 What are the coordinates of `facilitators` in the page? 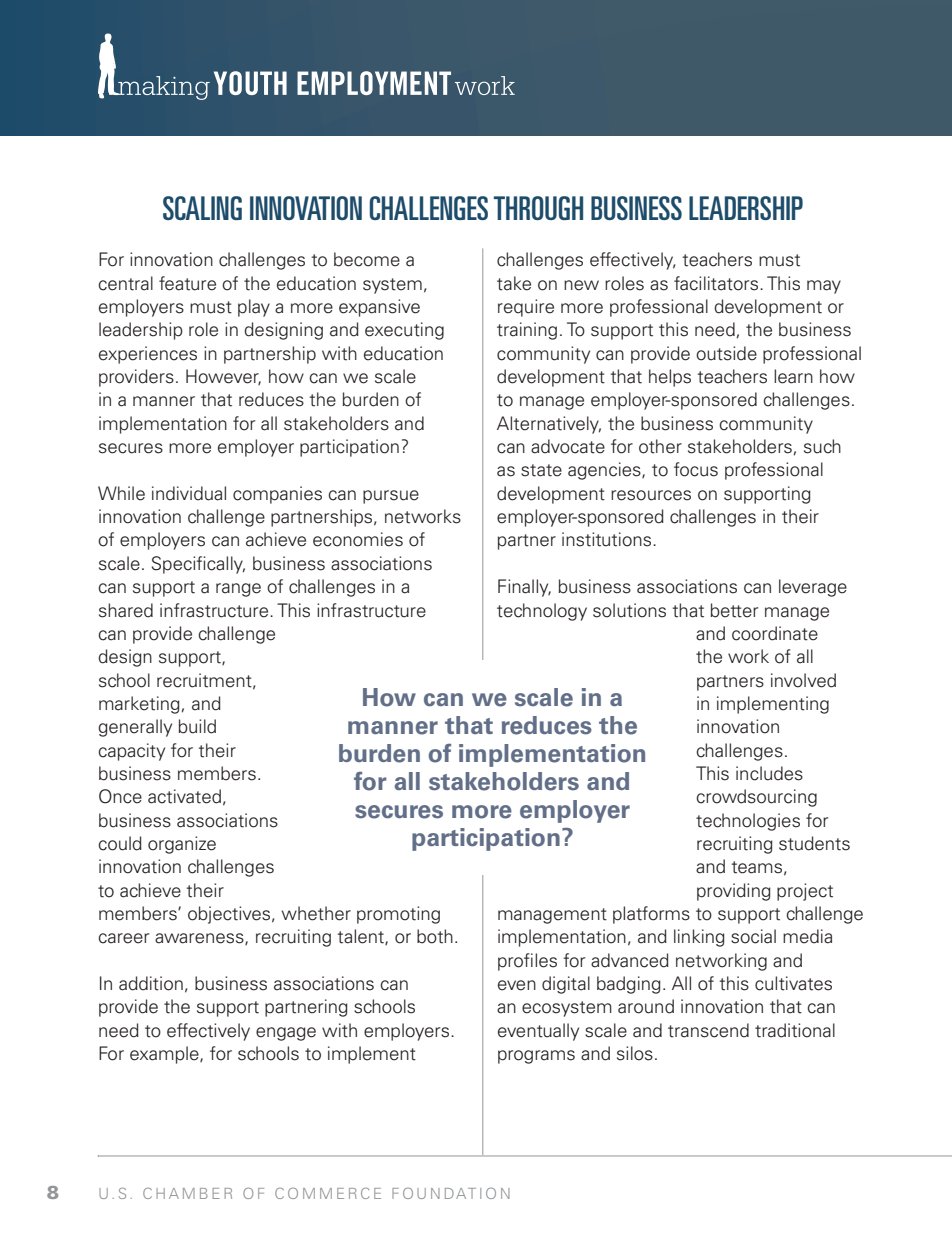 It's located at (716, 283).
